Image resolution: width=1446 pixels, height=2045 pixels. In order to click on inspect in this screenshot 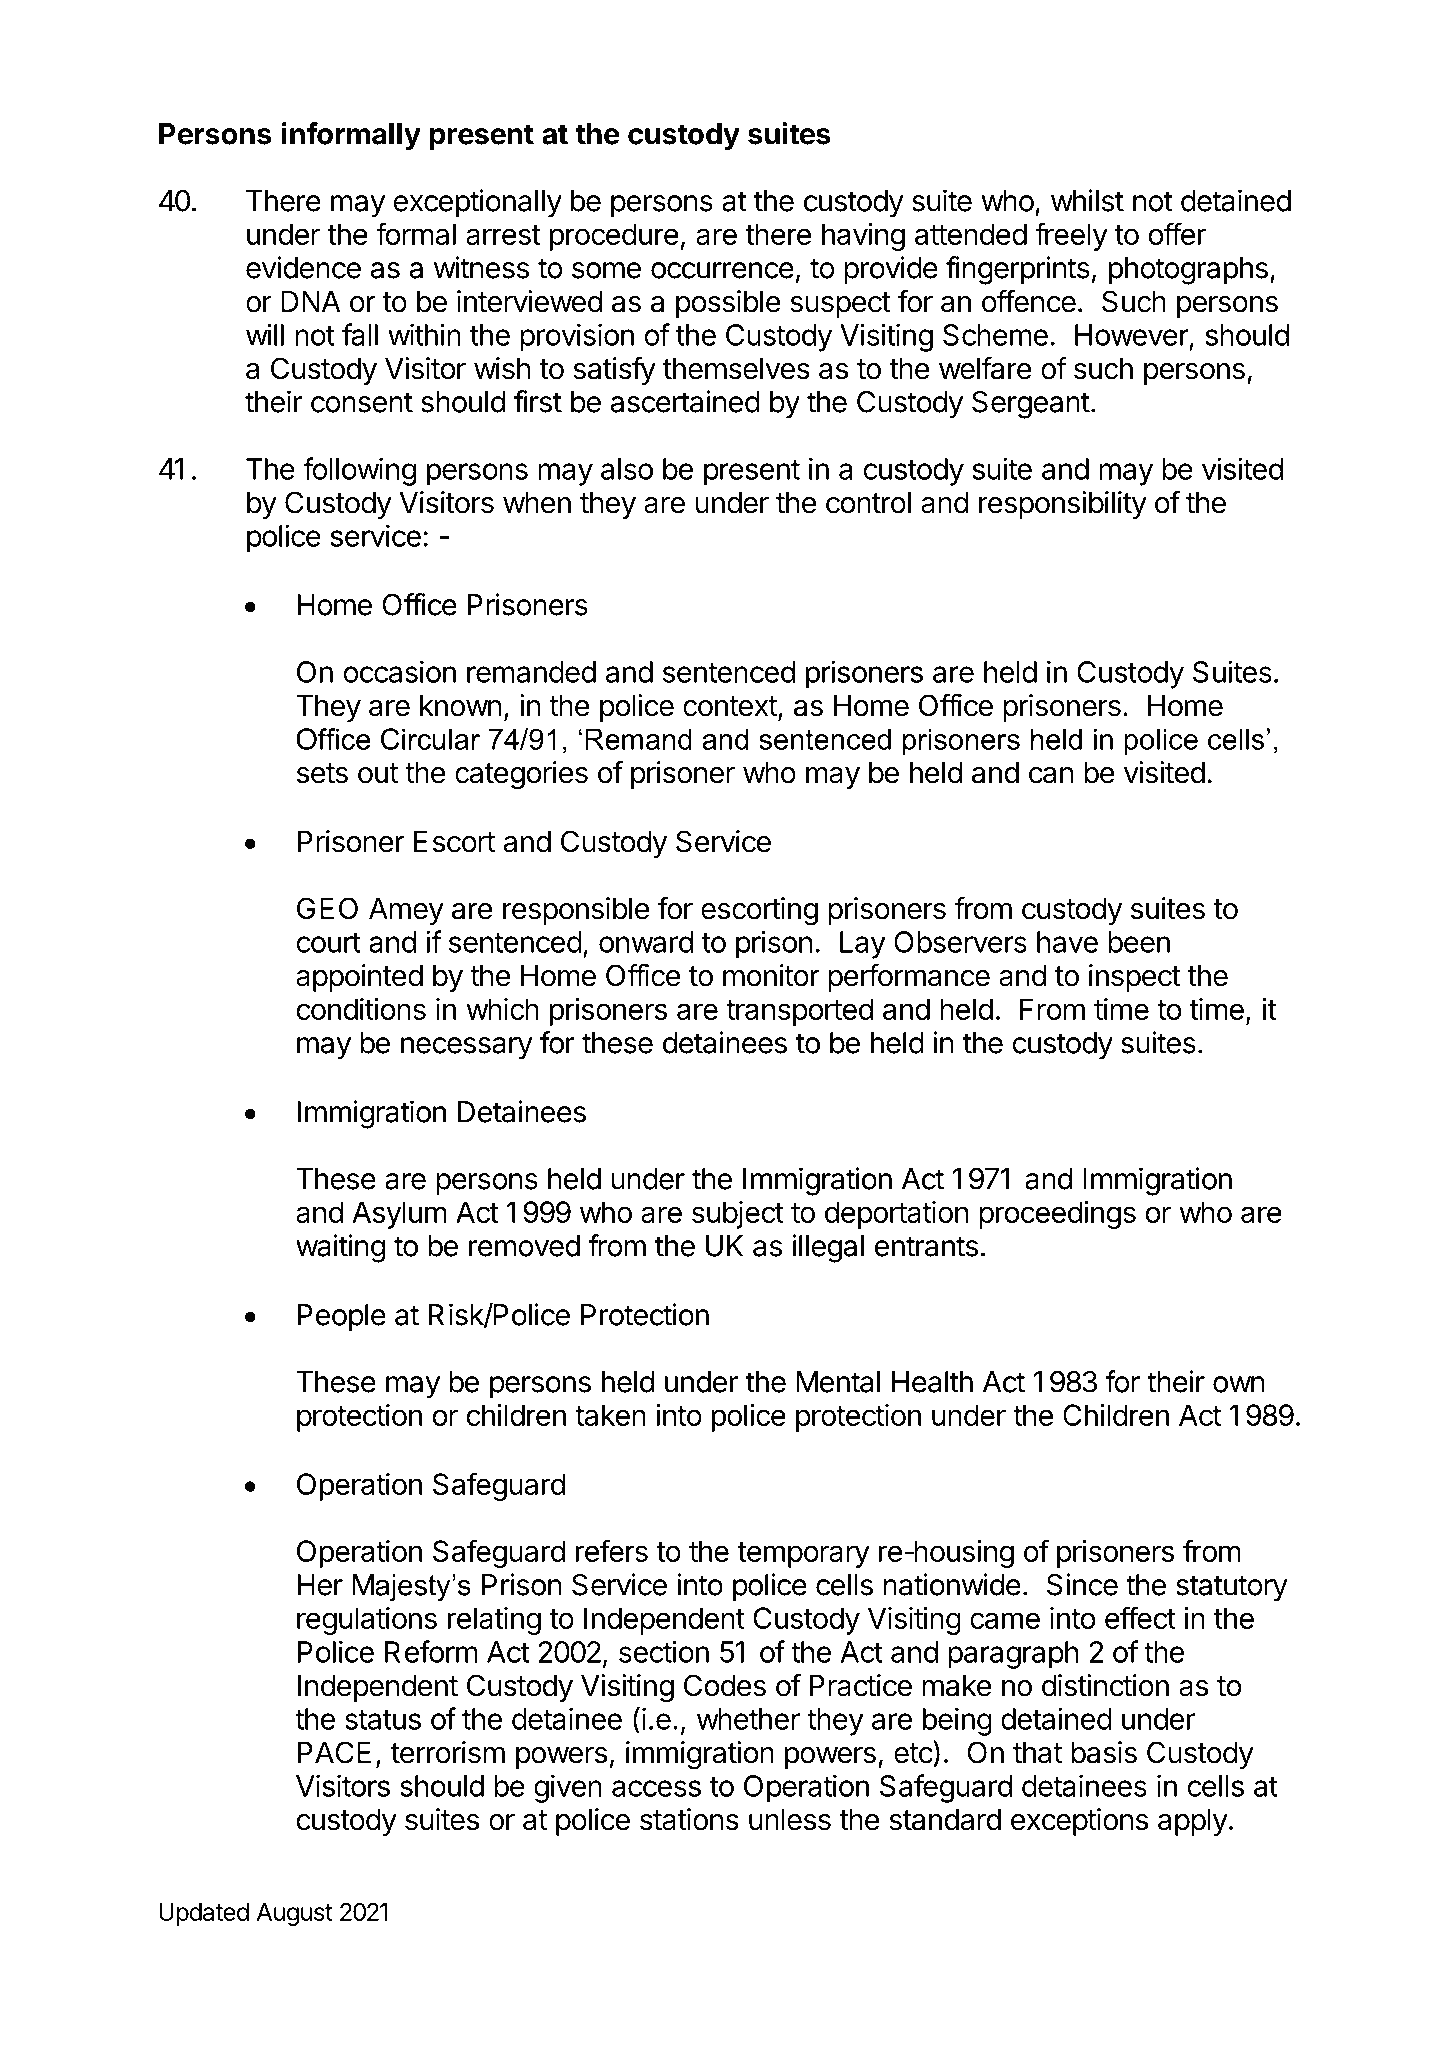, I will do `click(1135, 978)`.
